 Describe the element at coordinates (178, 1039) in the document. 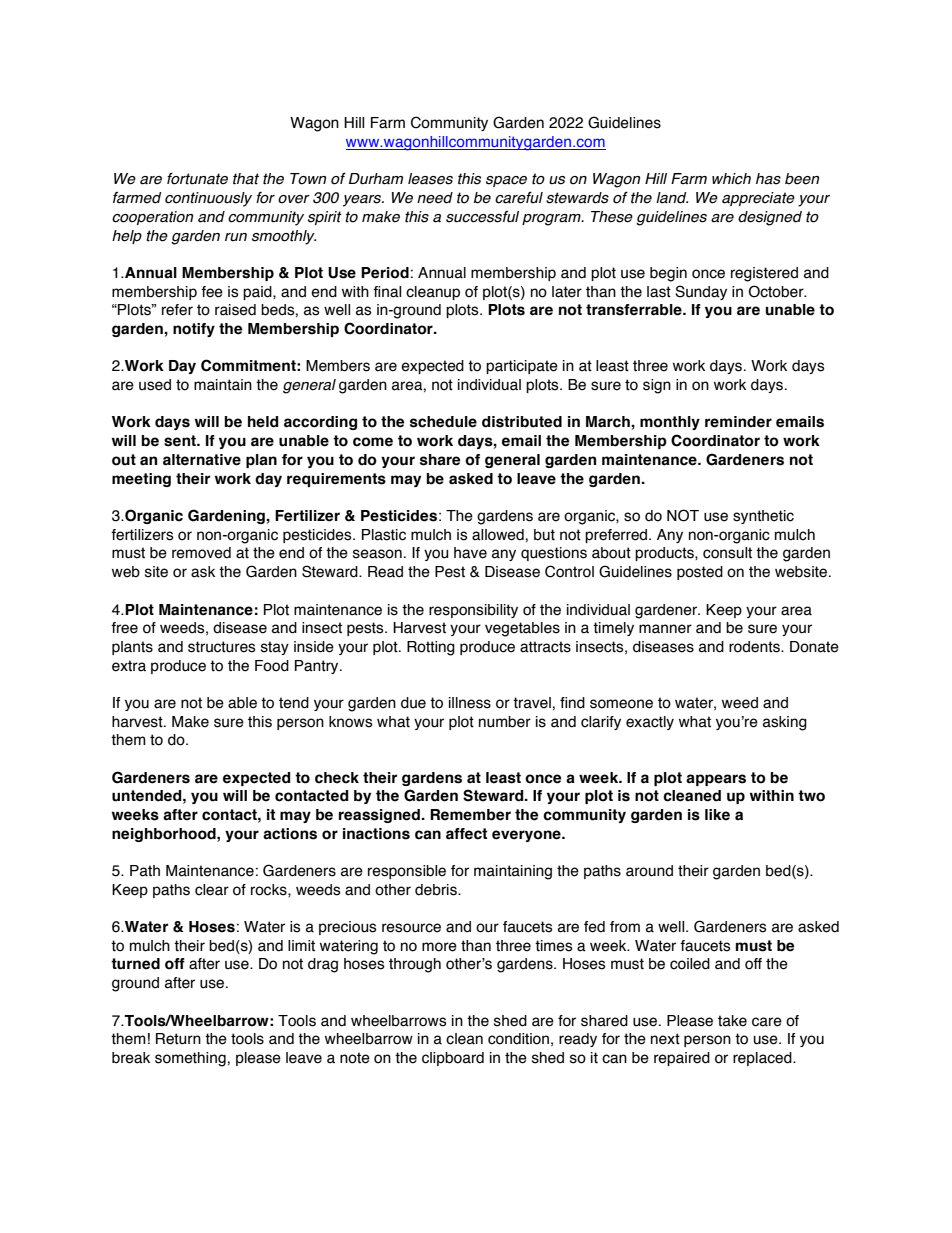

I see `Return` at that location.
